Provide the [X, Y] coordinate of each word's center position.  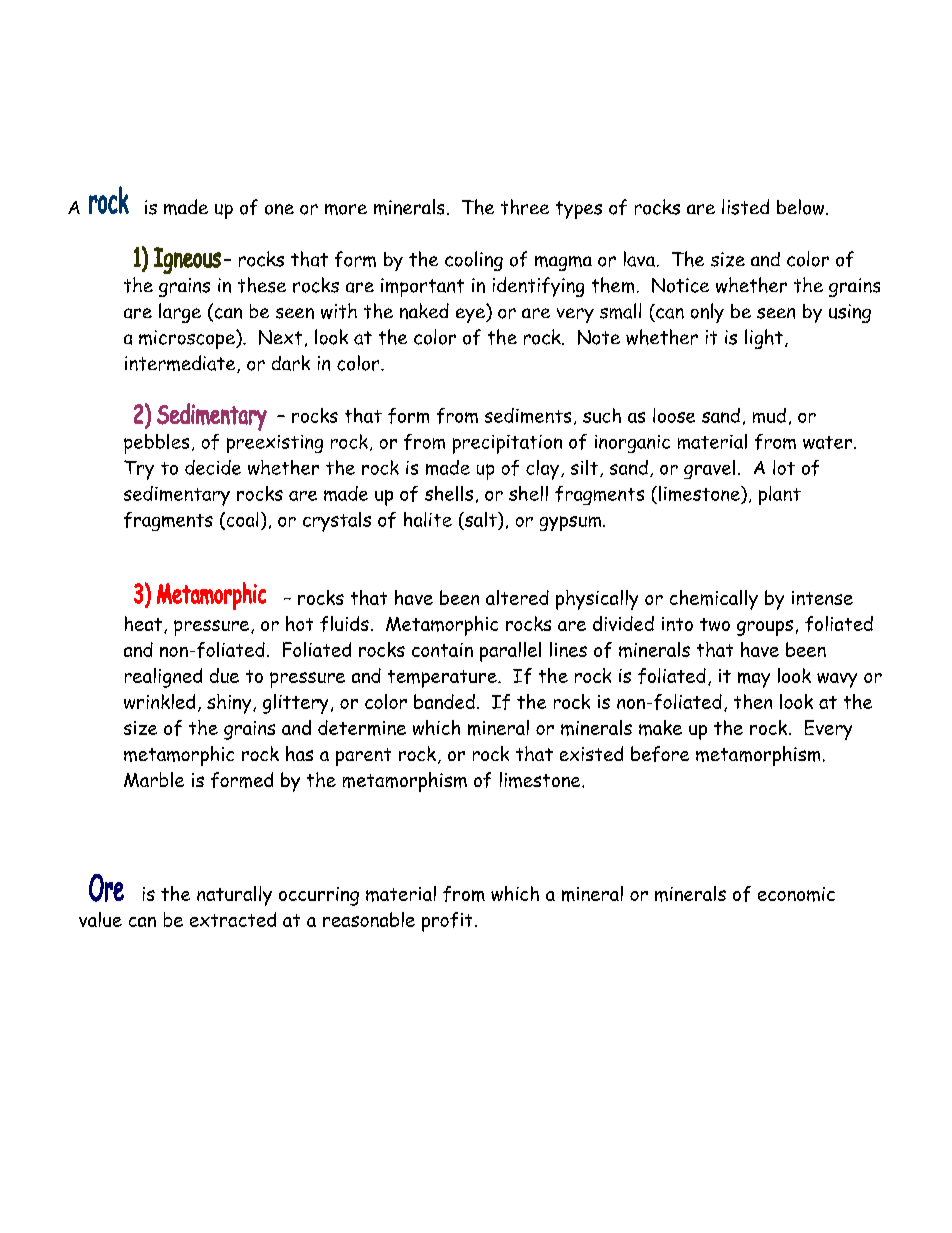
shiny [230, 704]
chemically [714, 600]
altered [517, 597]
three [525, 207]
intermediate [181, 364]
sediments [528, 415]
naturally [234, 896]
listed [745, 207]
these [262, 285]
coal [241, 520]
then [753, 701]
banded [444, 701]
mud [769, 415]
